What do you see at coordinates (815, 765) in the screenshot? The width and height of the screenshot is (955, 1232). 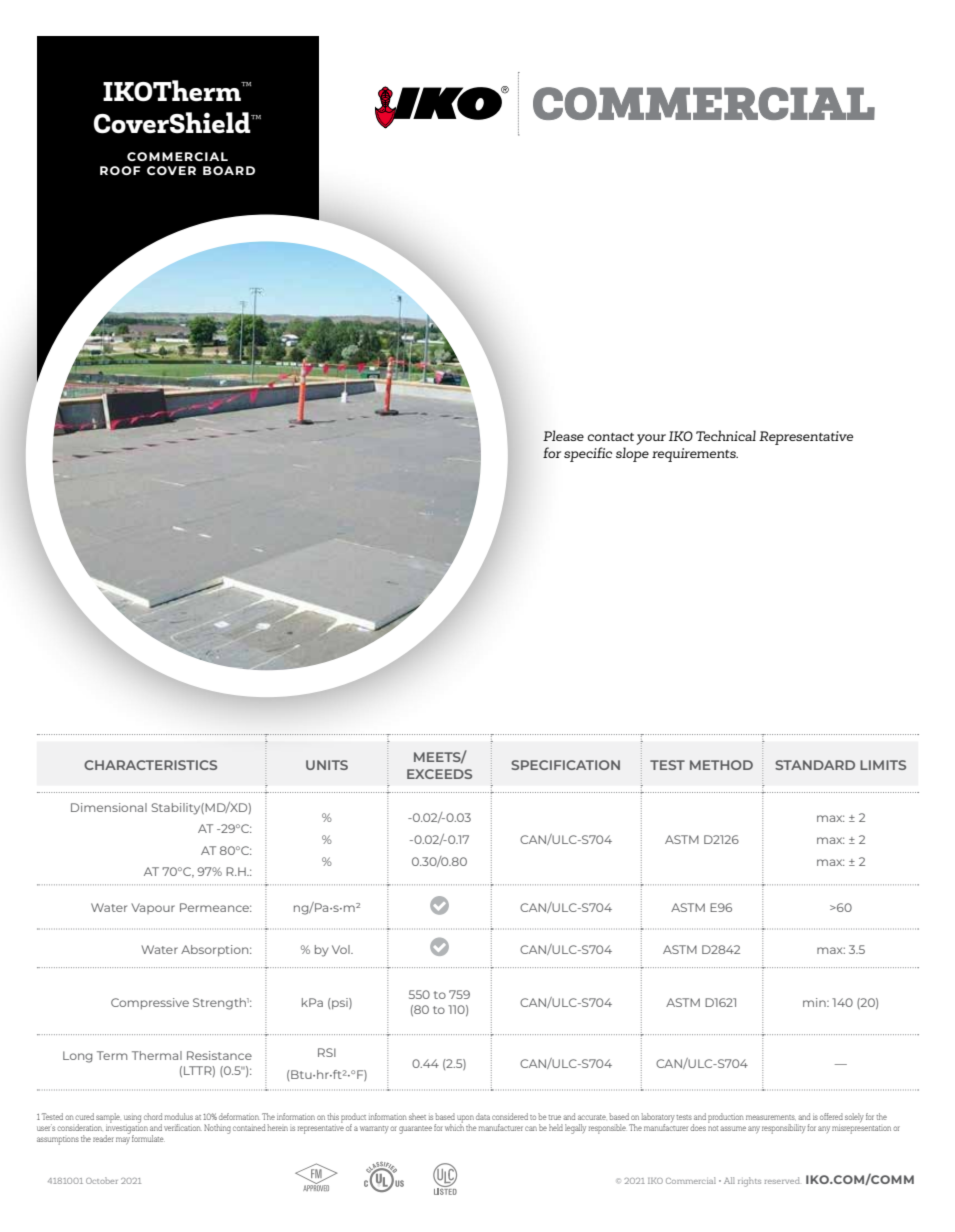 I see `STANDARD` at bounding box center [815, 765].
